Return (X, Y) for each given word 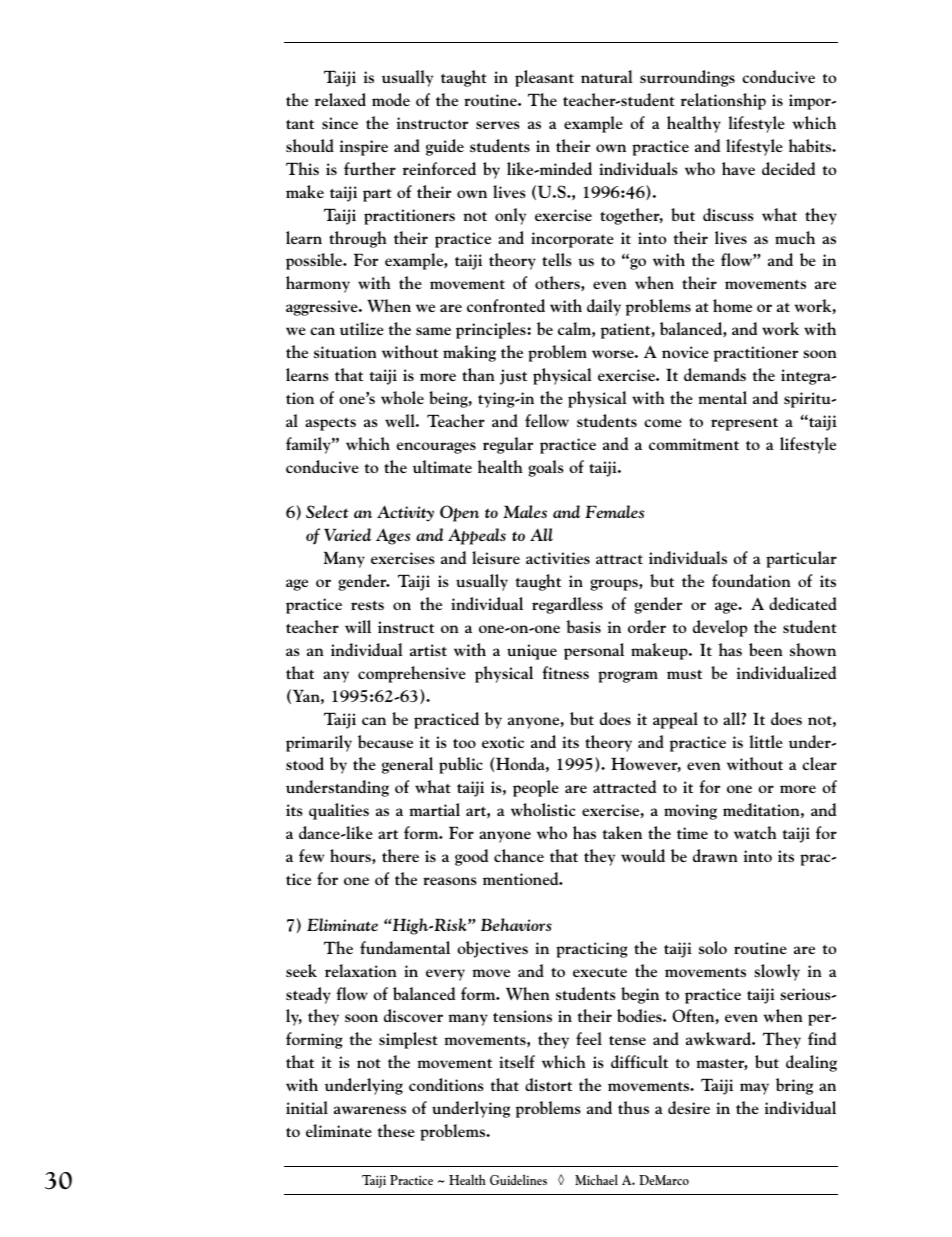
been (766, 649)
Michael (596, 1179)
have (738, 168)
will (358, 626)
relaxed (340, 99)
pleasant (544, 78)
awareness (370, 1110)
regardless (567, 605)
